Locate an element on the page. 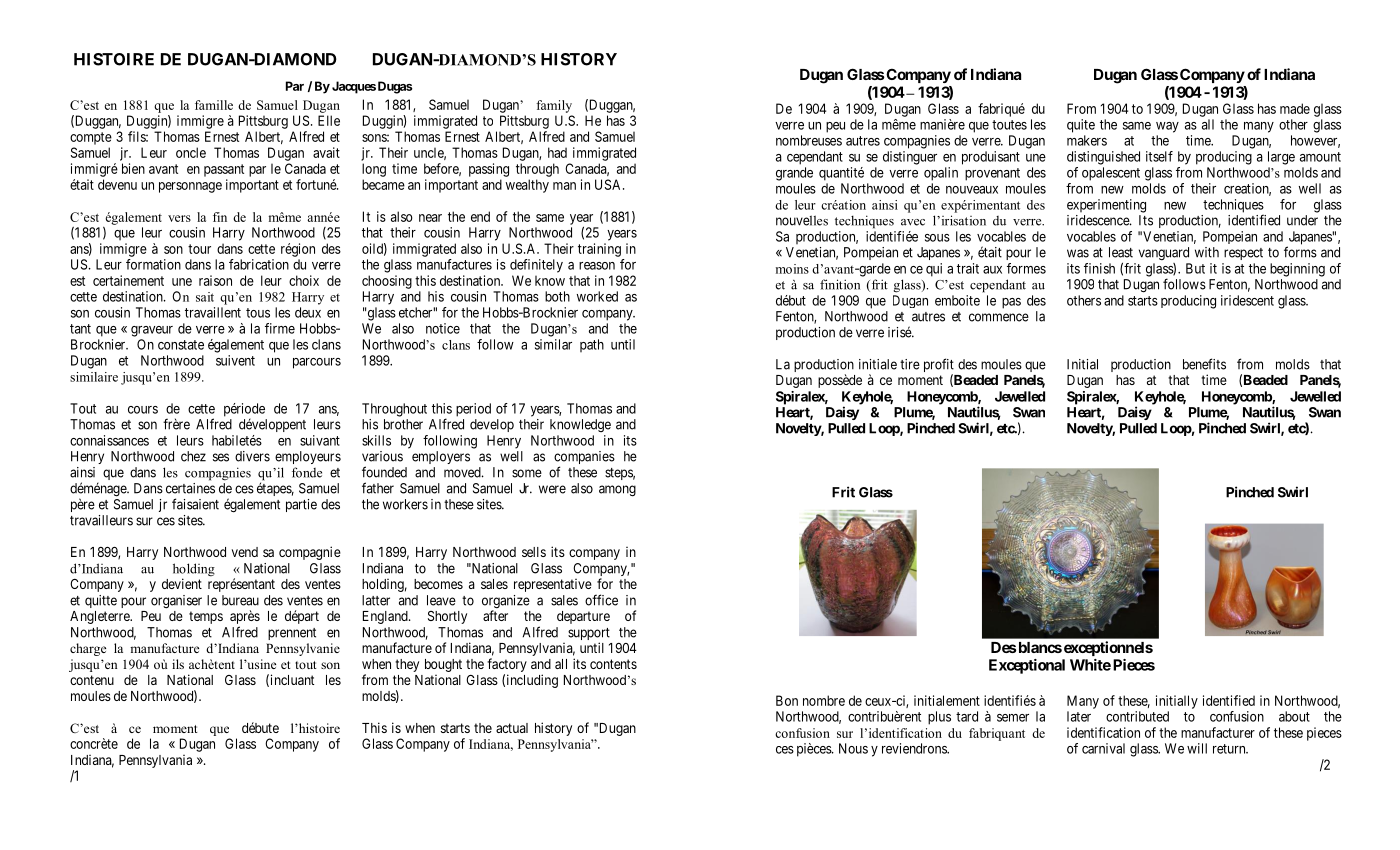 This document has height=850, width=1400. Bon is located at coordinates (787, 700).
